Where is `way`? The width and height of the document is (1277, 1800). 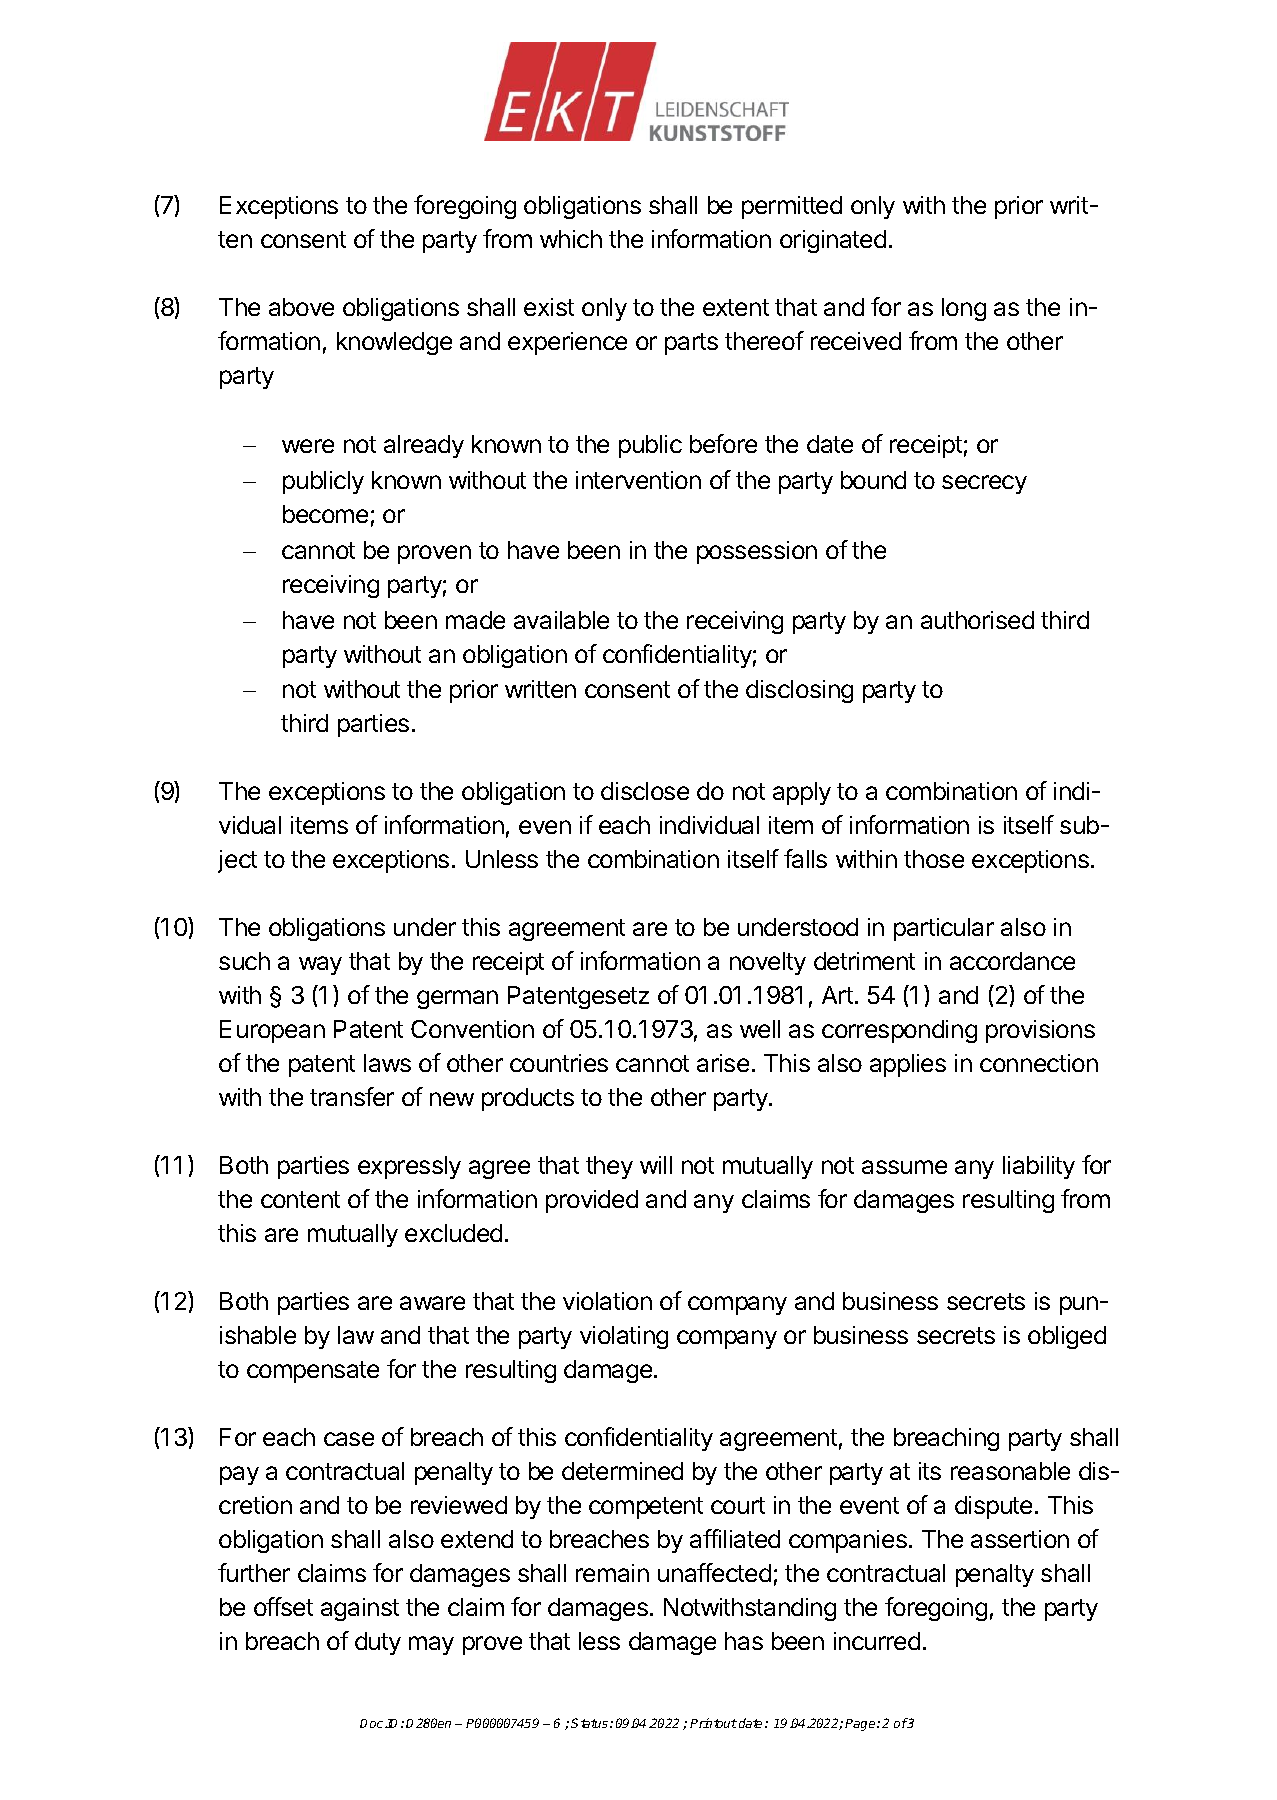
way is located at coordinates (320, 965).
